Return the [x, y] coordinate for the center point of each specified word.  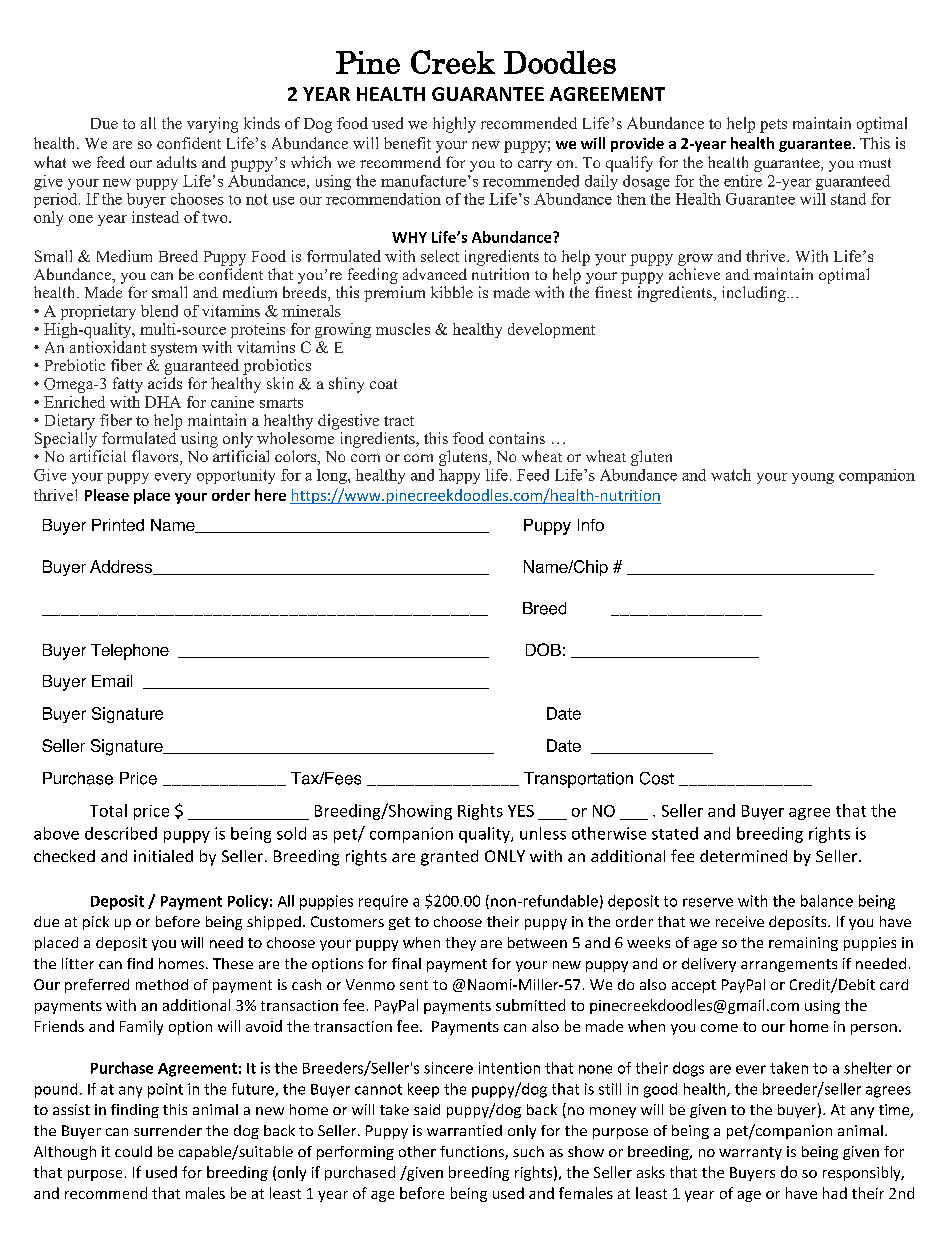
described [121, 833]
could [133, 1151]
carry [535, 166]
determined [743, 856]
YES [521, 811]
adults [177, 162]
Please [107, 495]
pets [773, 126]
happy [459, 476]
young [813, 478]
